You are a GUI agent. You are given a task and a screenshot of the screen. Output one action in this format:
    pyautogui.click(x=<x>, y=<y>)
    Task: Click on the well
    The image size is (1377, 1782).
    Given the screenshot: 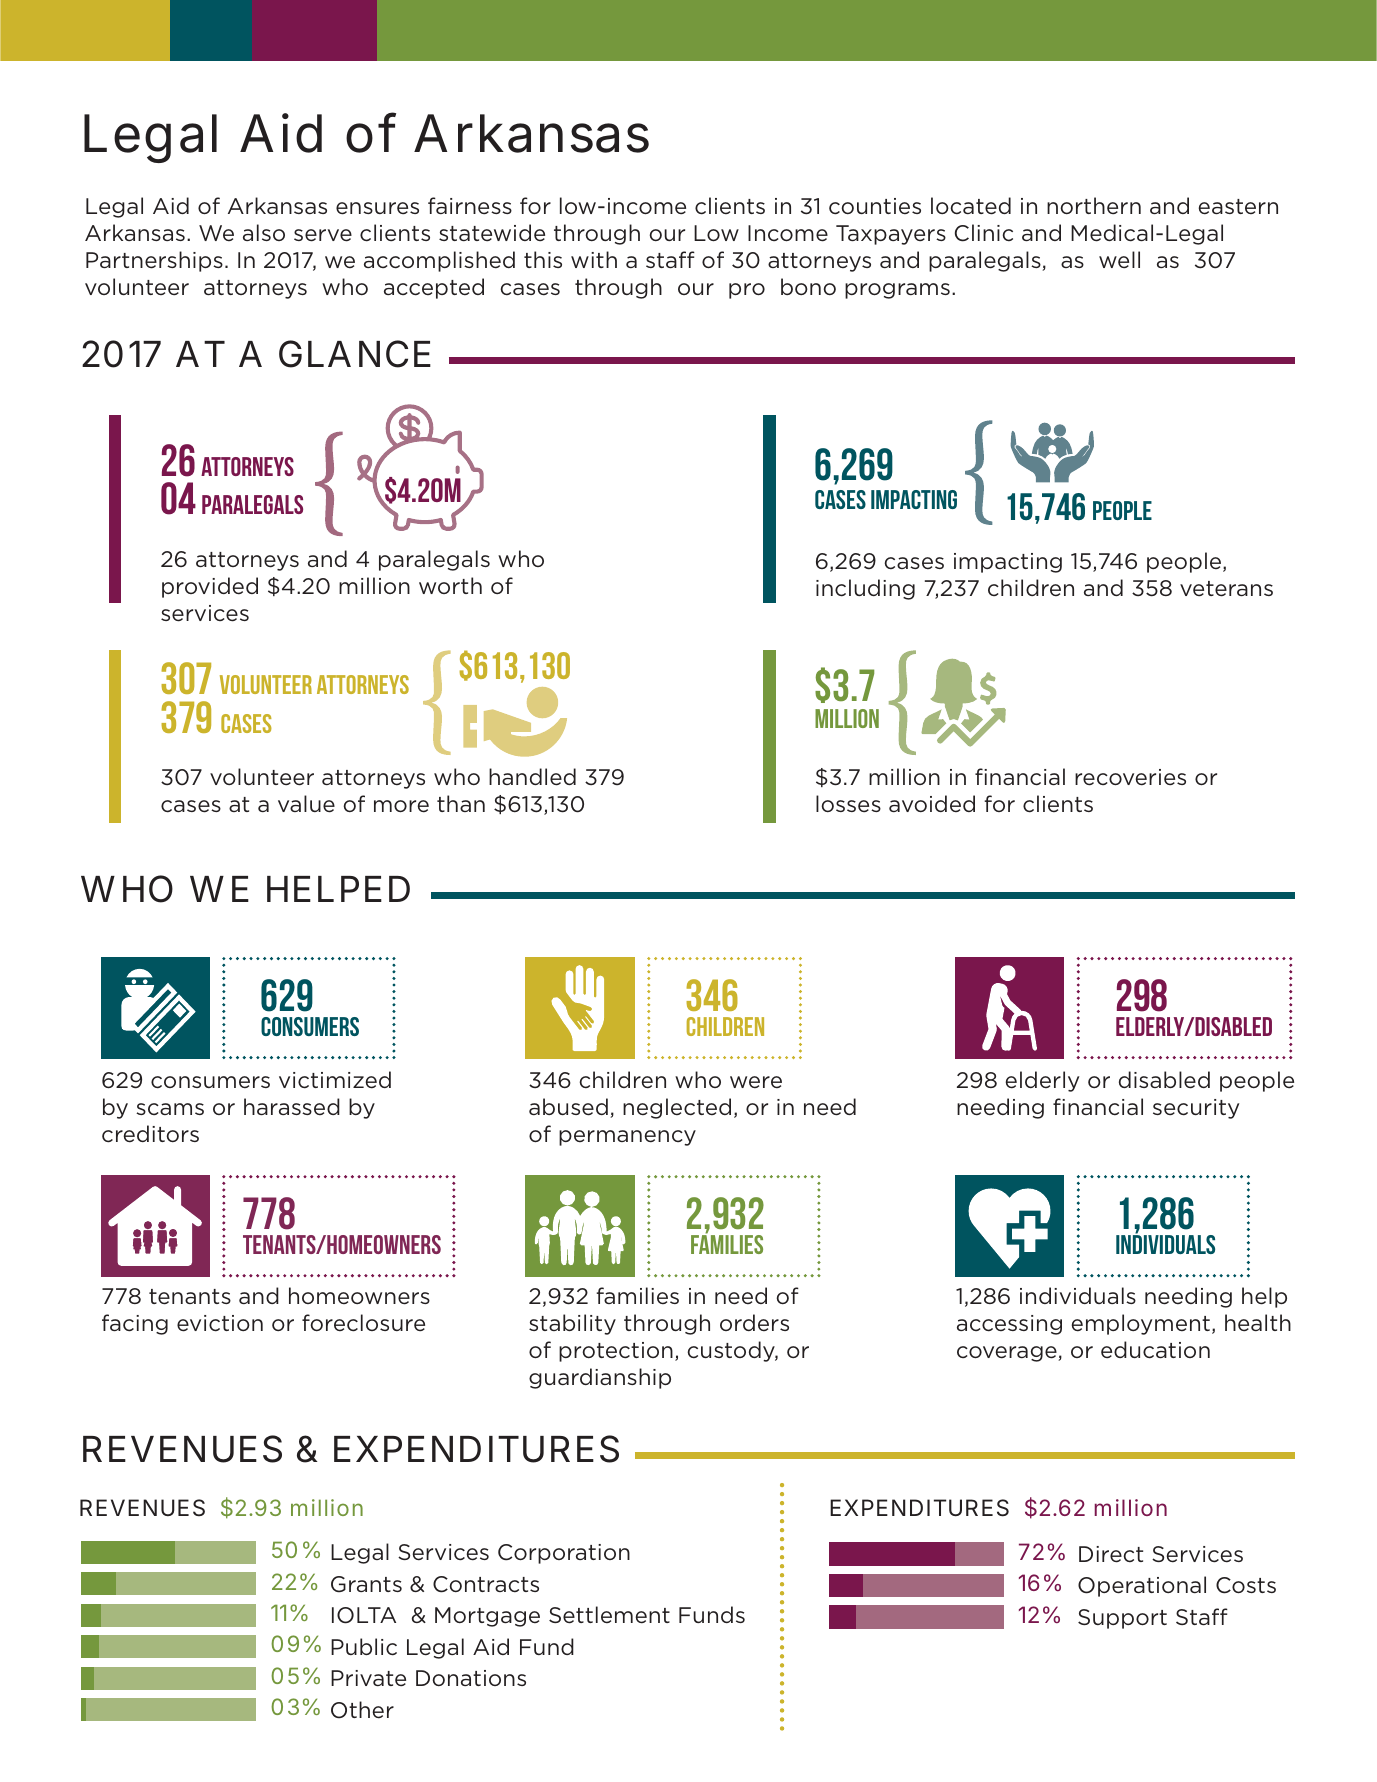 What is the action you would take?
    pyautogui.click(x=1119, y=259)
